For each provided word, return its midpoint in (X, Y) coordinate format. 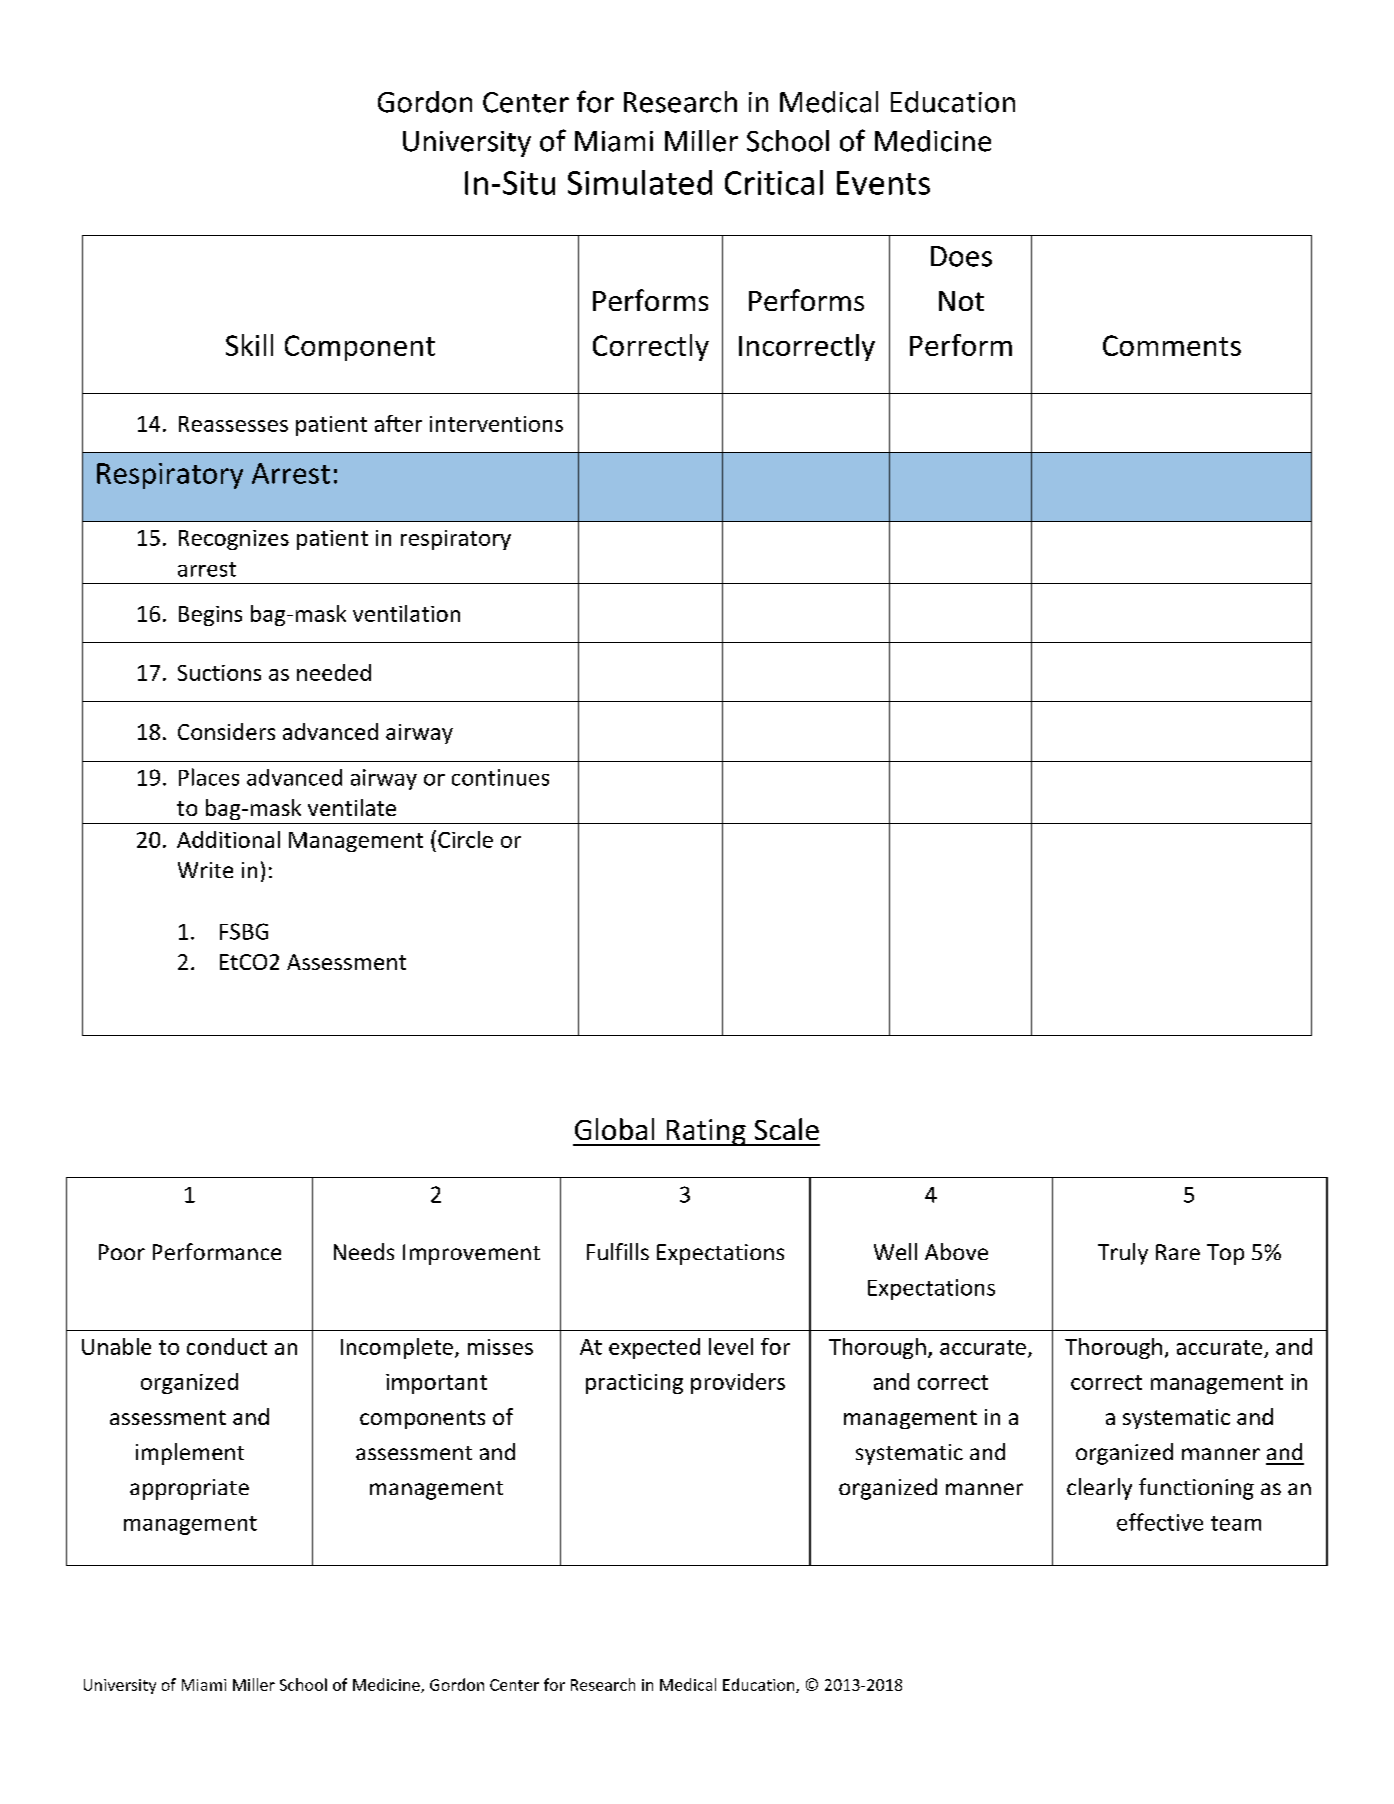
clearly (1099, 1489)
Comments (1172, 345)
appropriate (189, 1489)
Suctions (219, 673)
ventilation (406, 613)
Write (205, 870)
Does (961, 256)
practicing (634, 1384)
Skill (249, 345)
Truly (1123, 1254)
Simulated (640, 182)
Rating (706, 1132)
